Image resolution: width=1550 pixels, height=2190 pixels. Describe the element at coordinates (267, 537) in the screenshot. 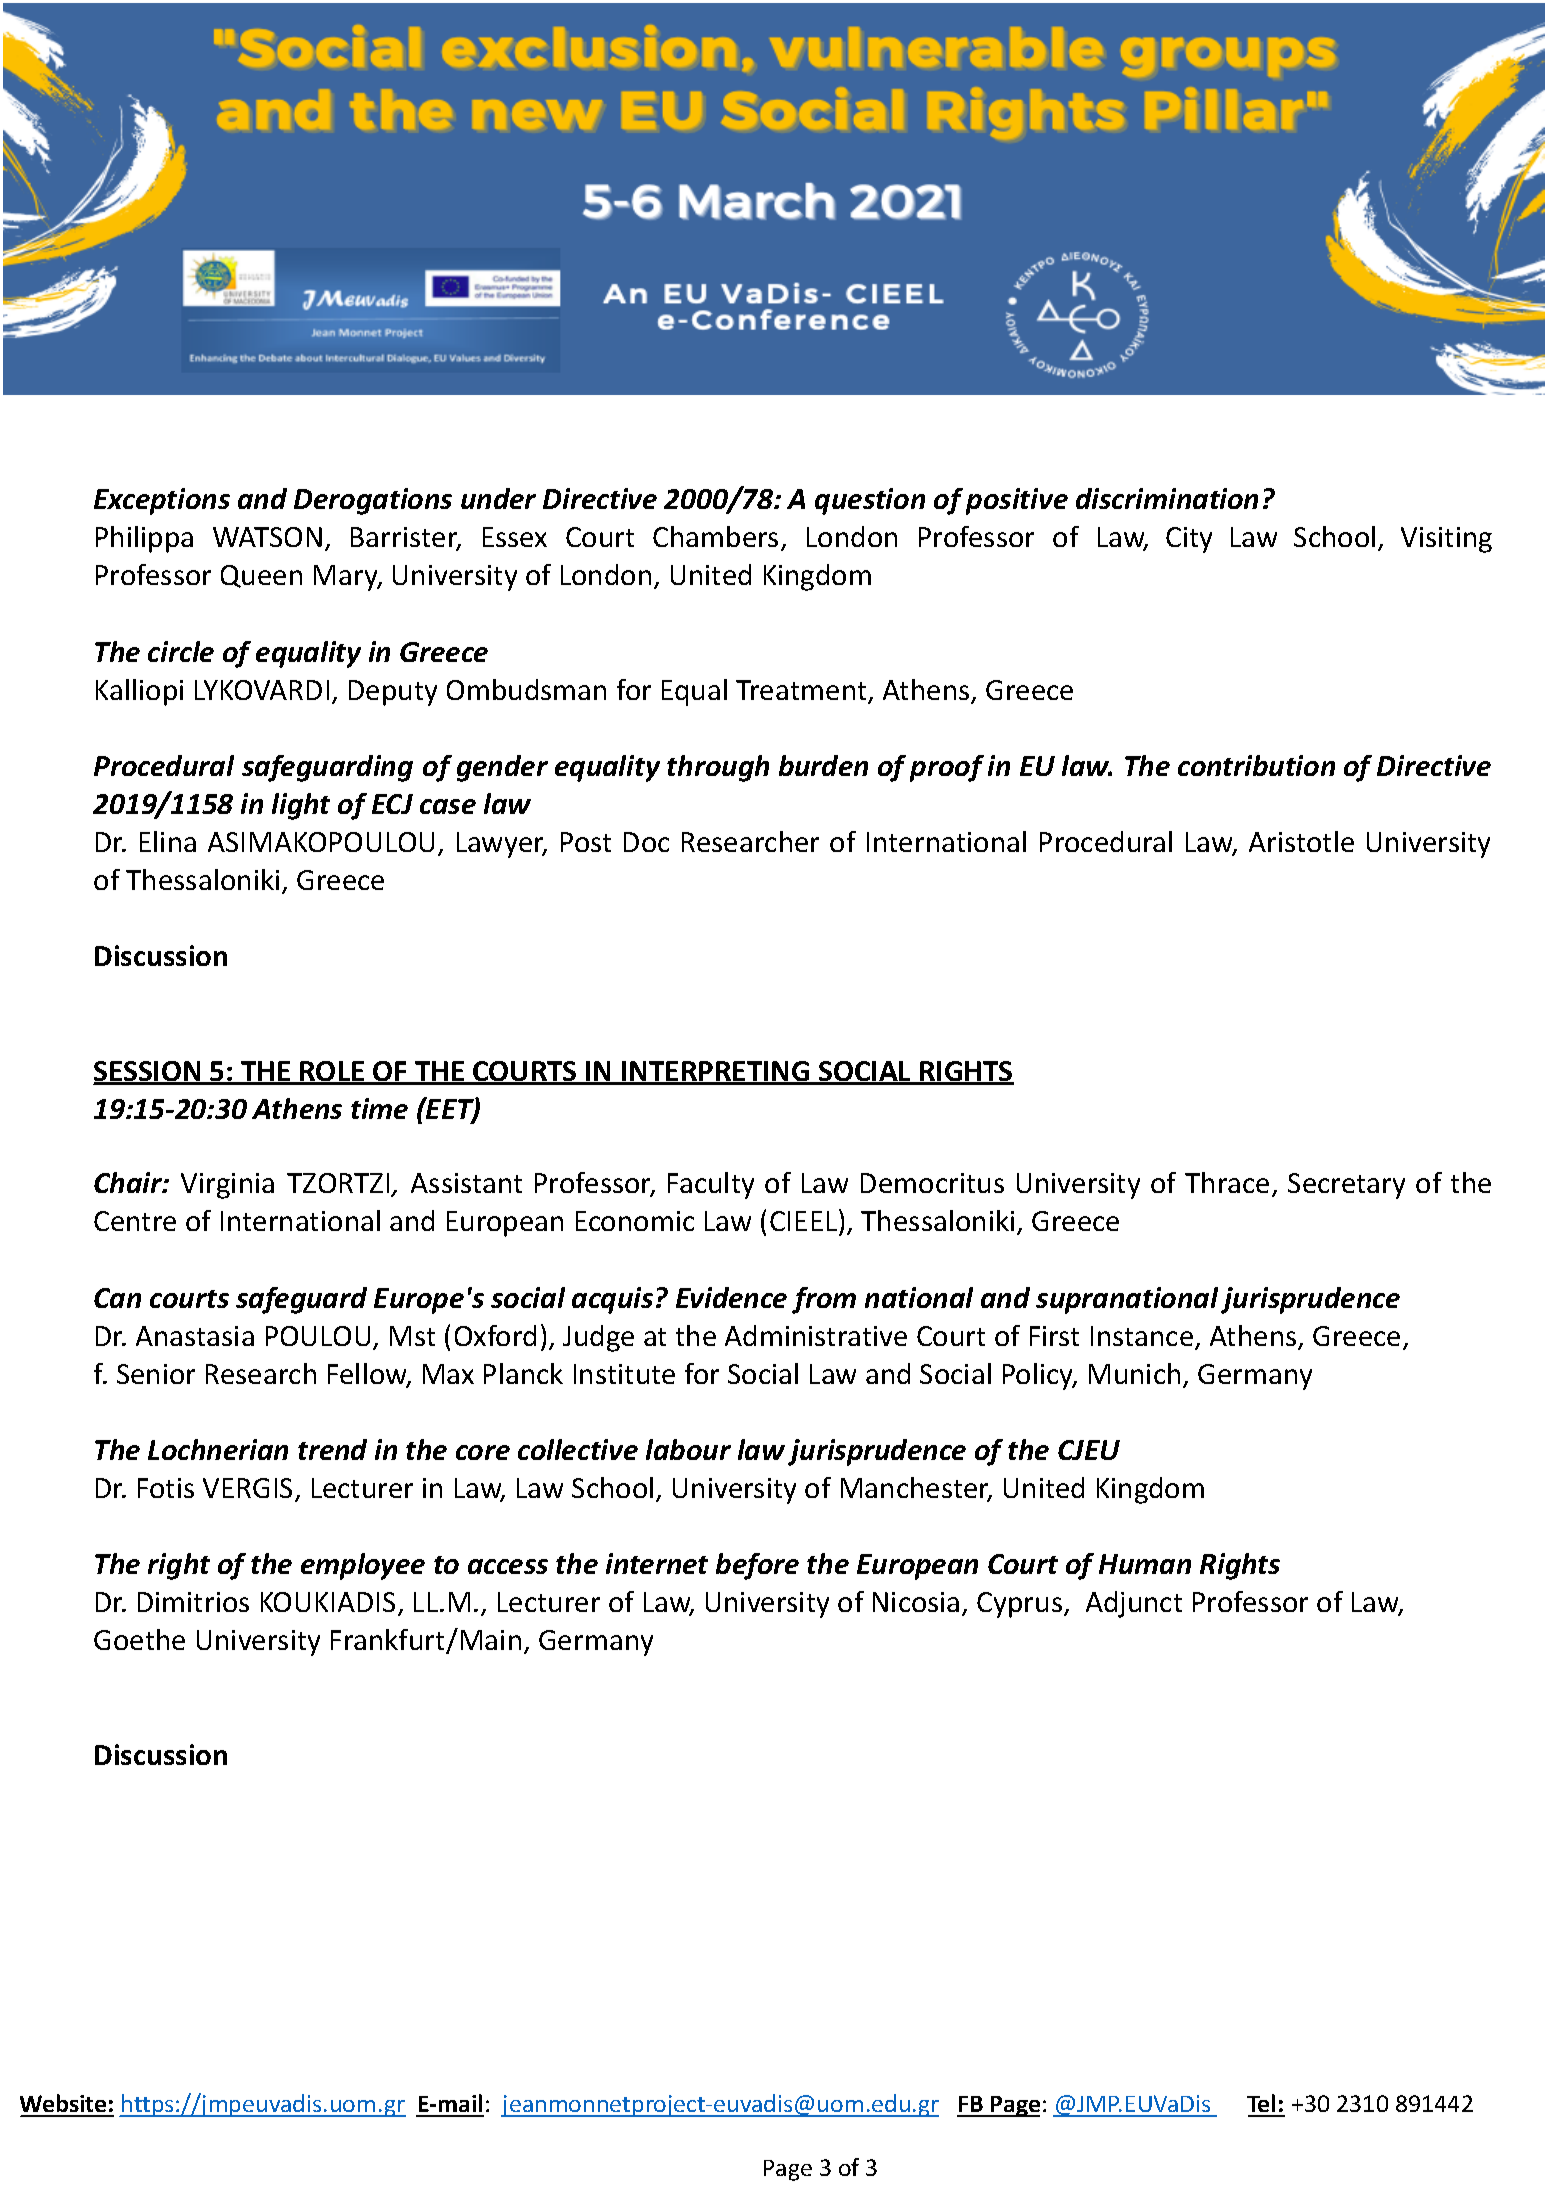

I see `WATSON` at that location.
